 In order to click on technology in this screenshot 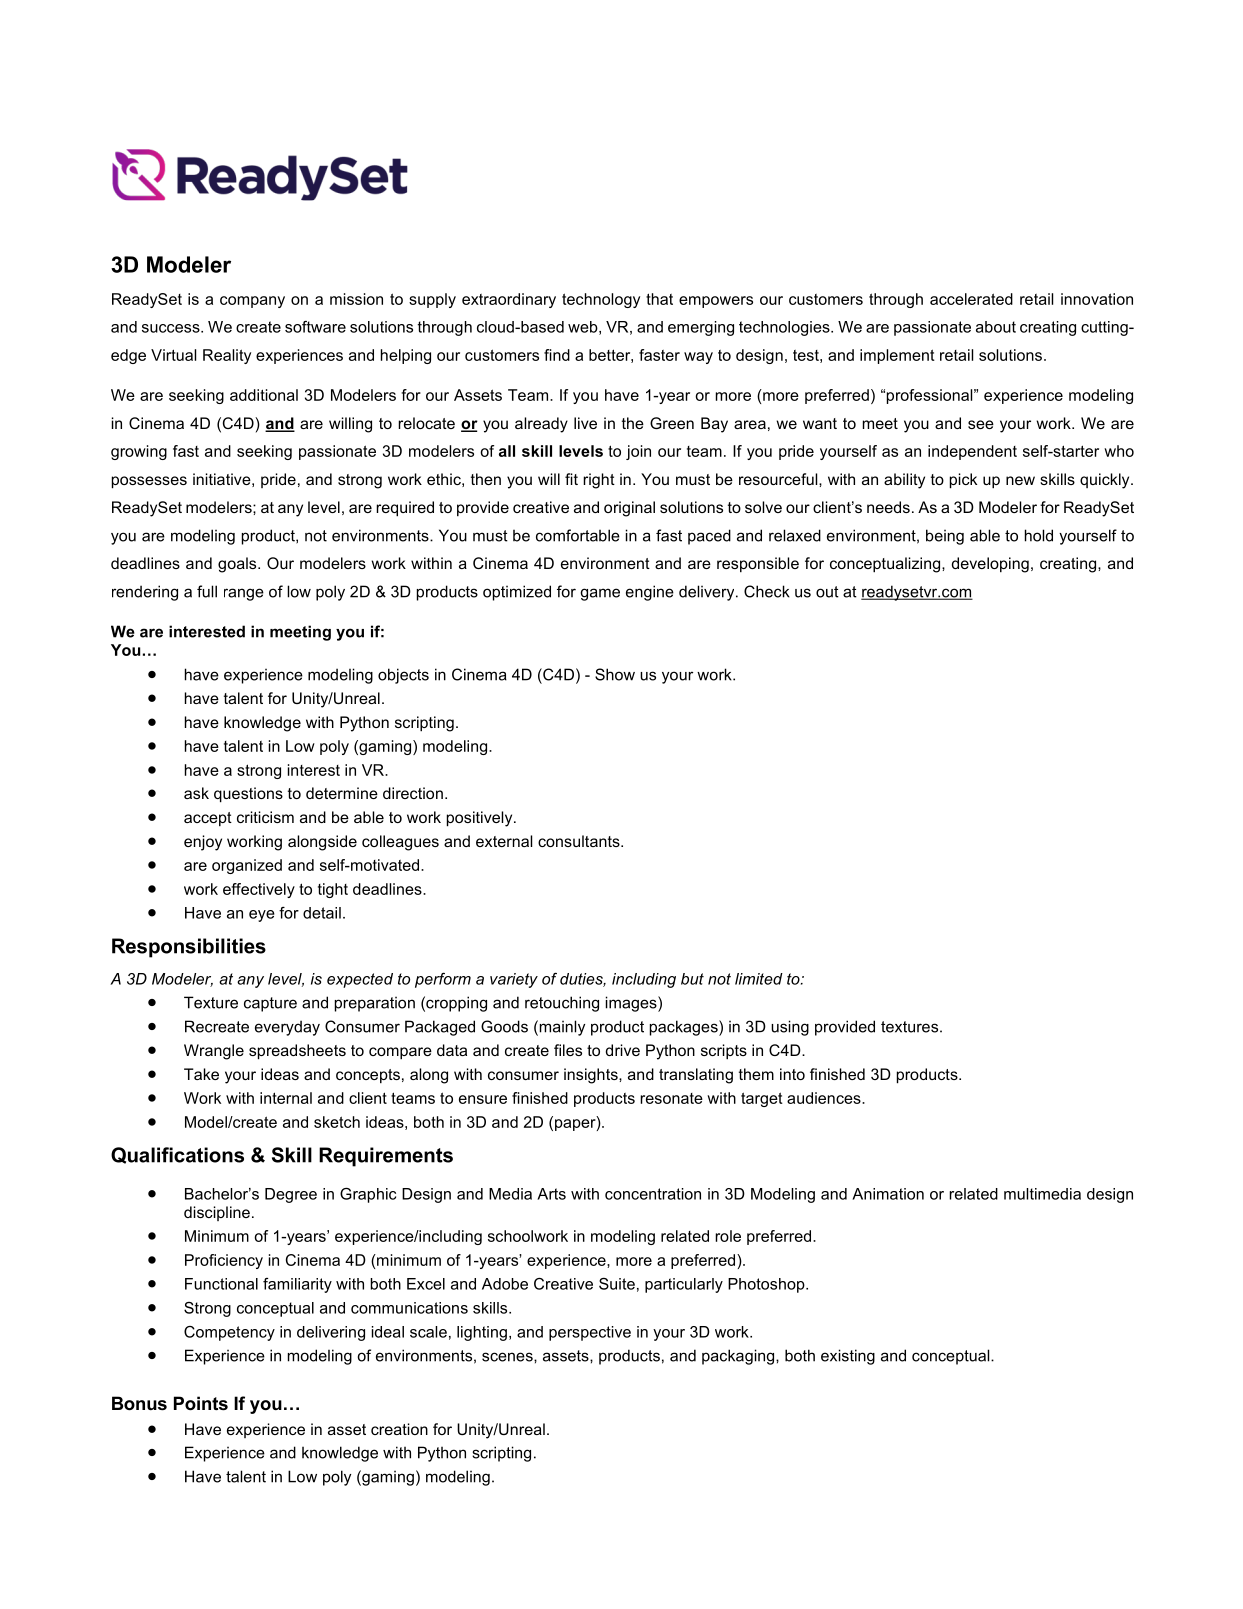, I will do `click(601, 300)`.
